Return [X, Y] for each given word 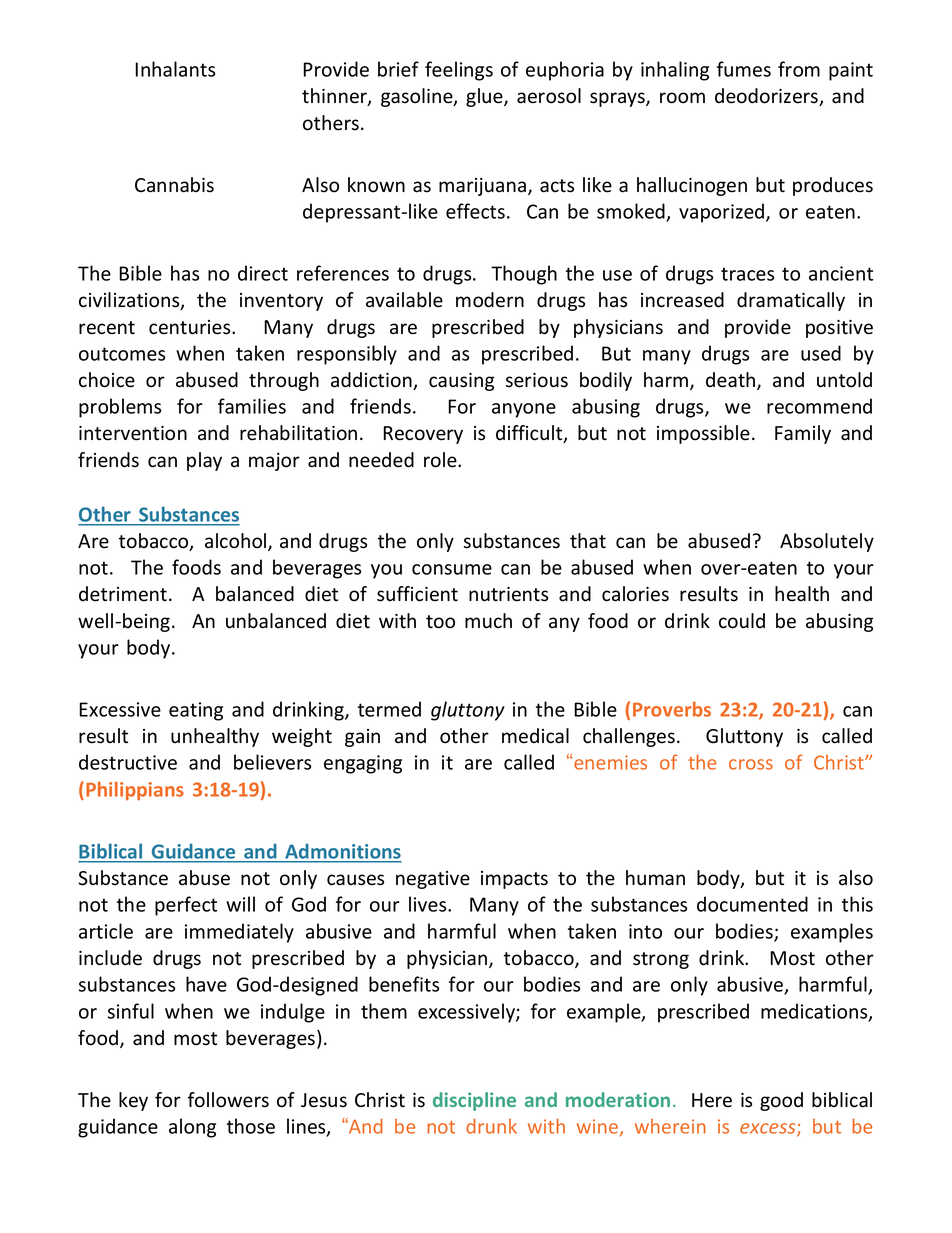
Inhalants [175, 69]
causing [461, 382]
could [742, 621]
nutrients [508, 594]
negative [433, 880]
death [732, 381]
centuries [191, 327]
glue [485, 97]
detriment [123, 594]
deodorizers [768, 97]
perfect [186, 906]
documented [752, 904]
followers [228, 1100]
